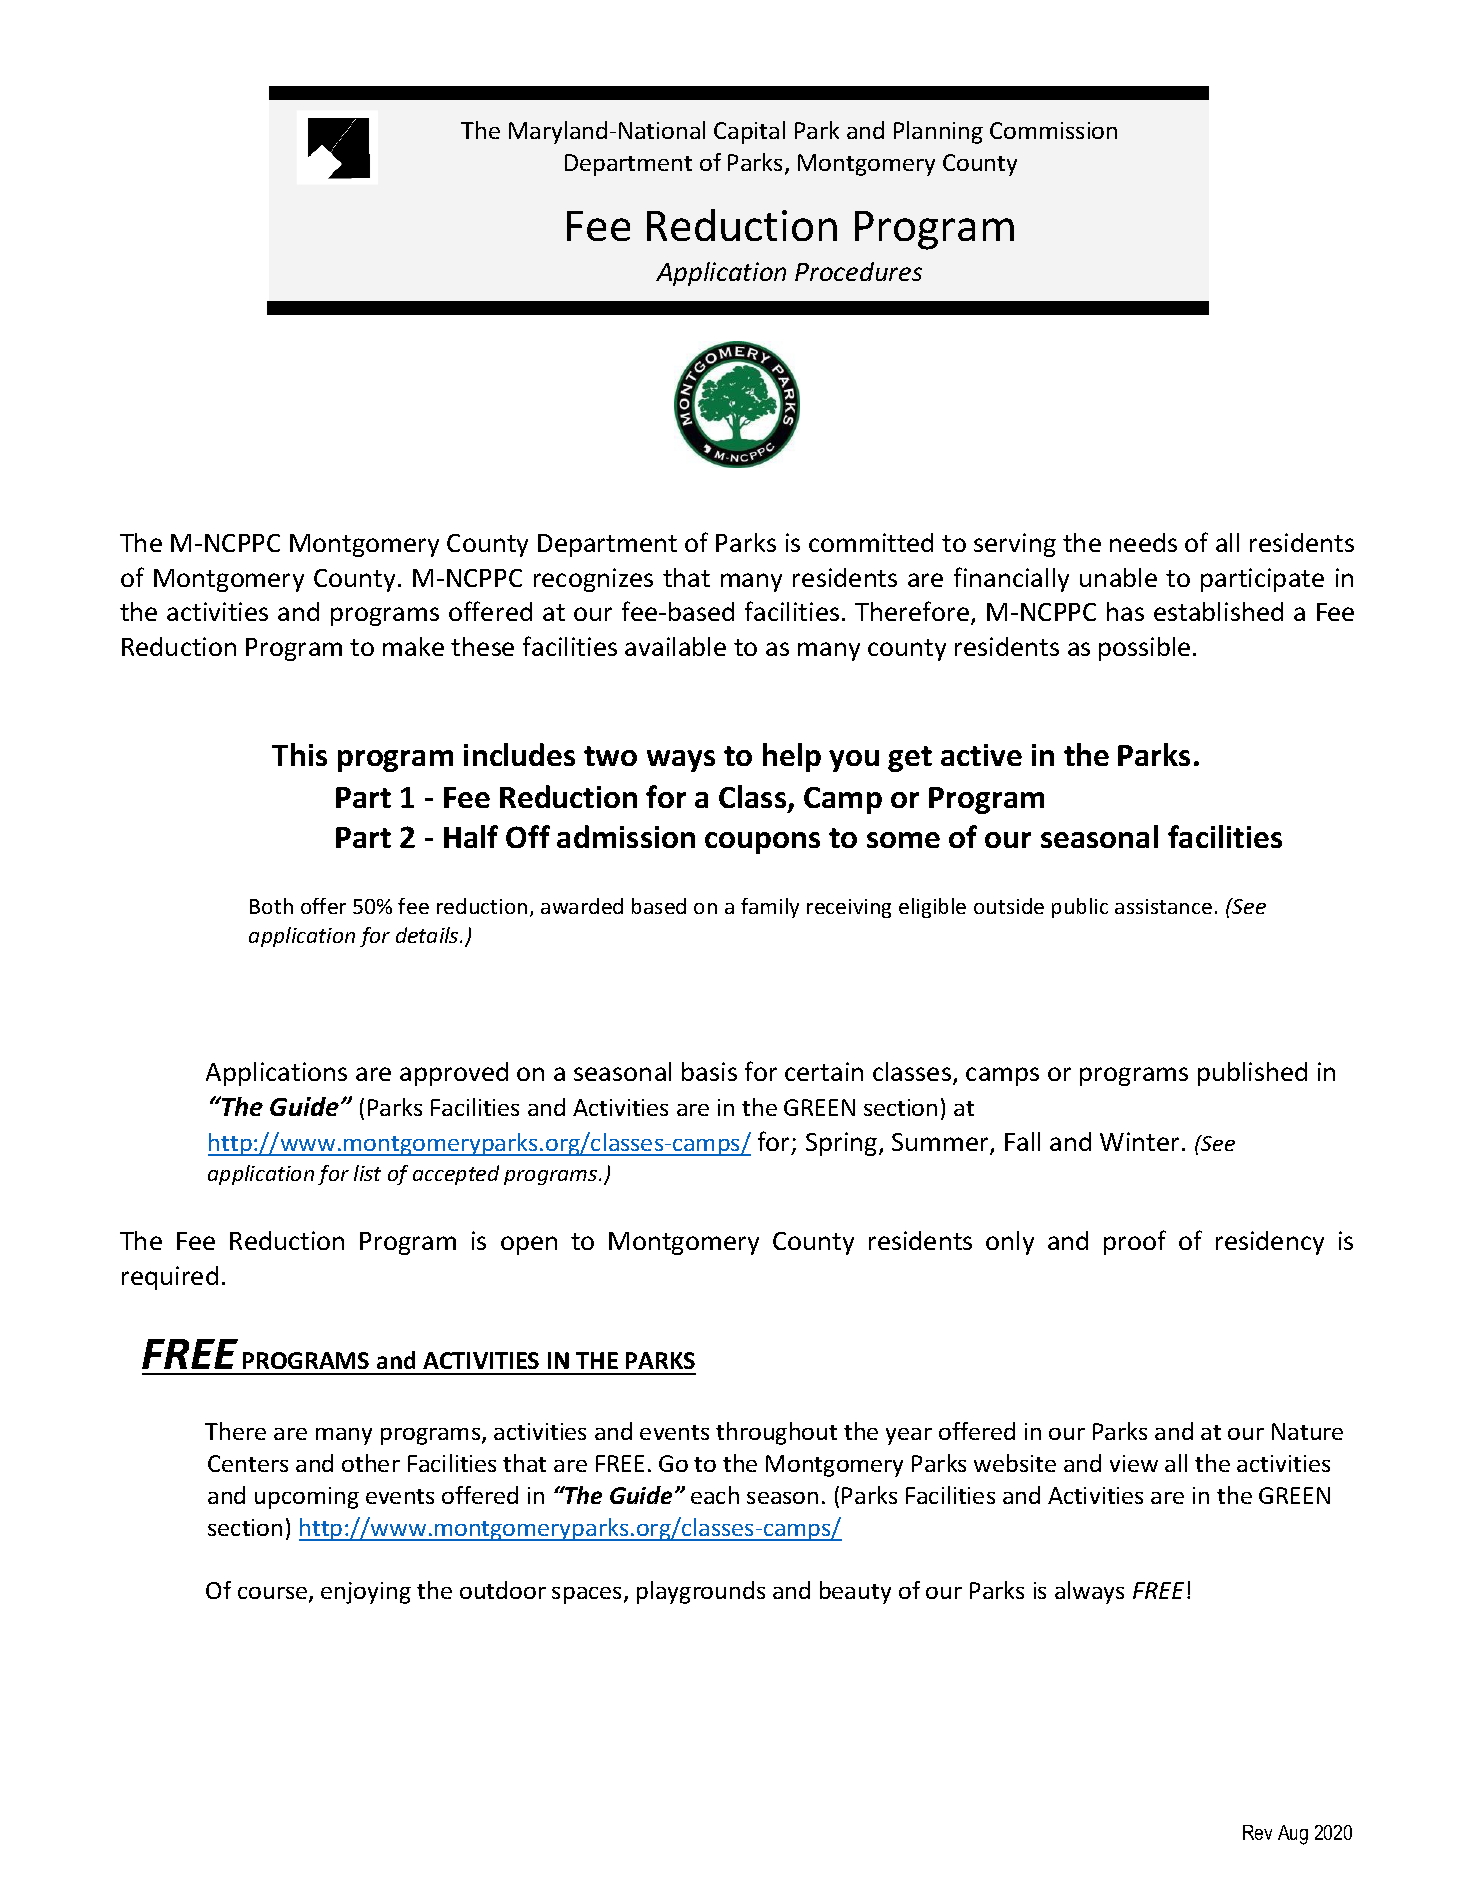  What do you see at coordinates (271, 906) in the screenshot?
I see `Both` at bounding box center [271, 906].
